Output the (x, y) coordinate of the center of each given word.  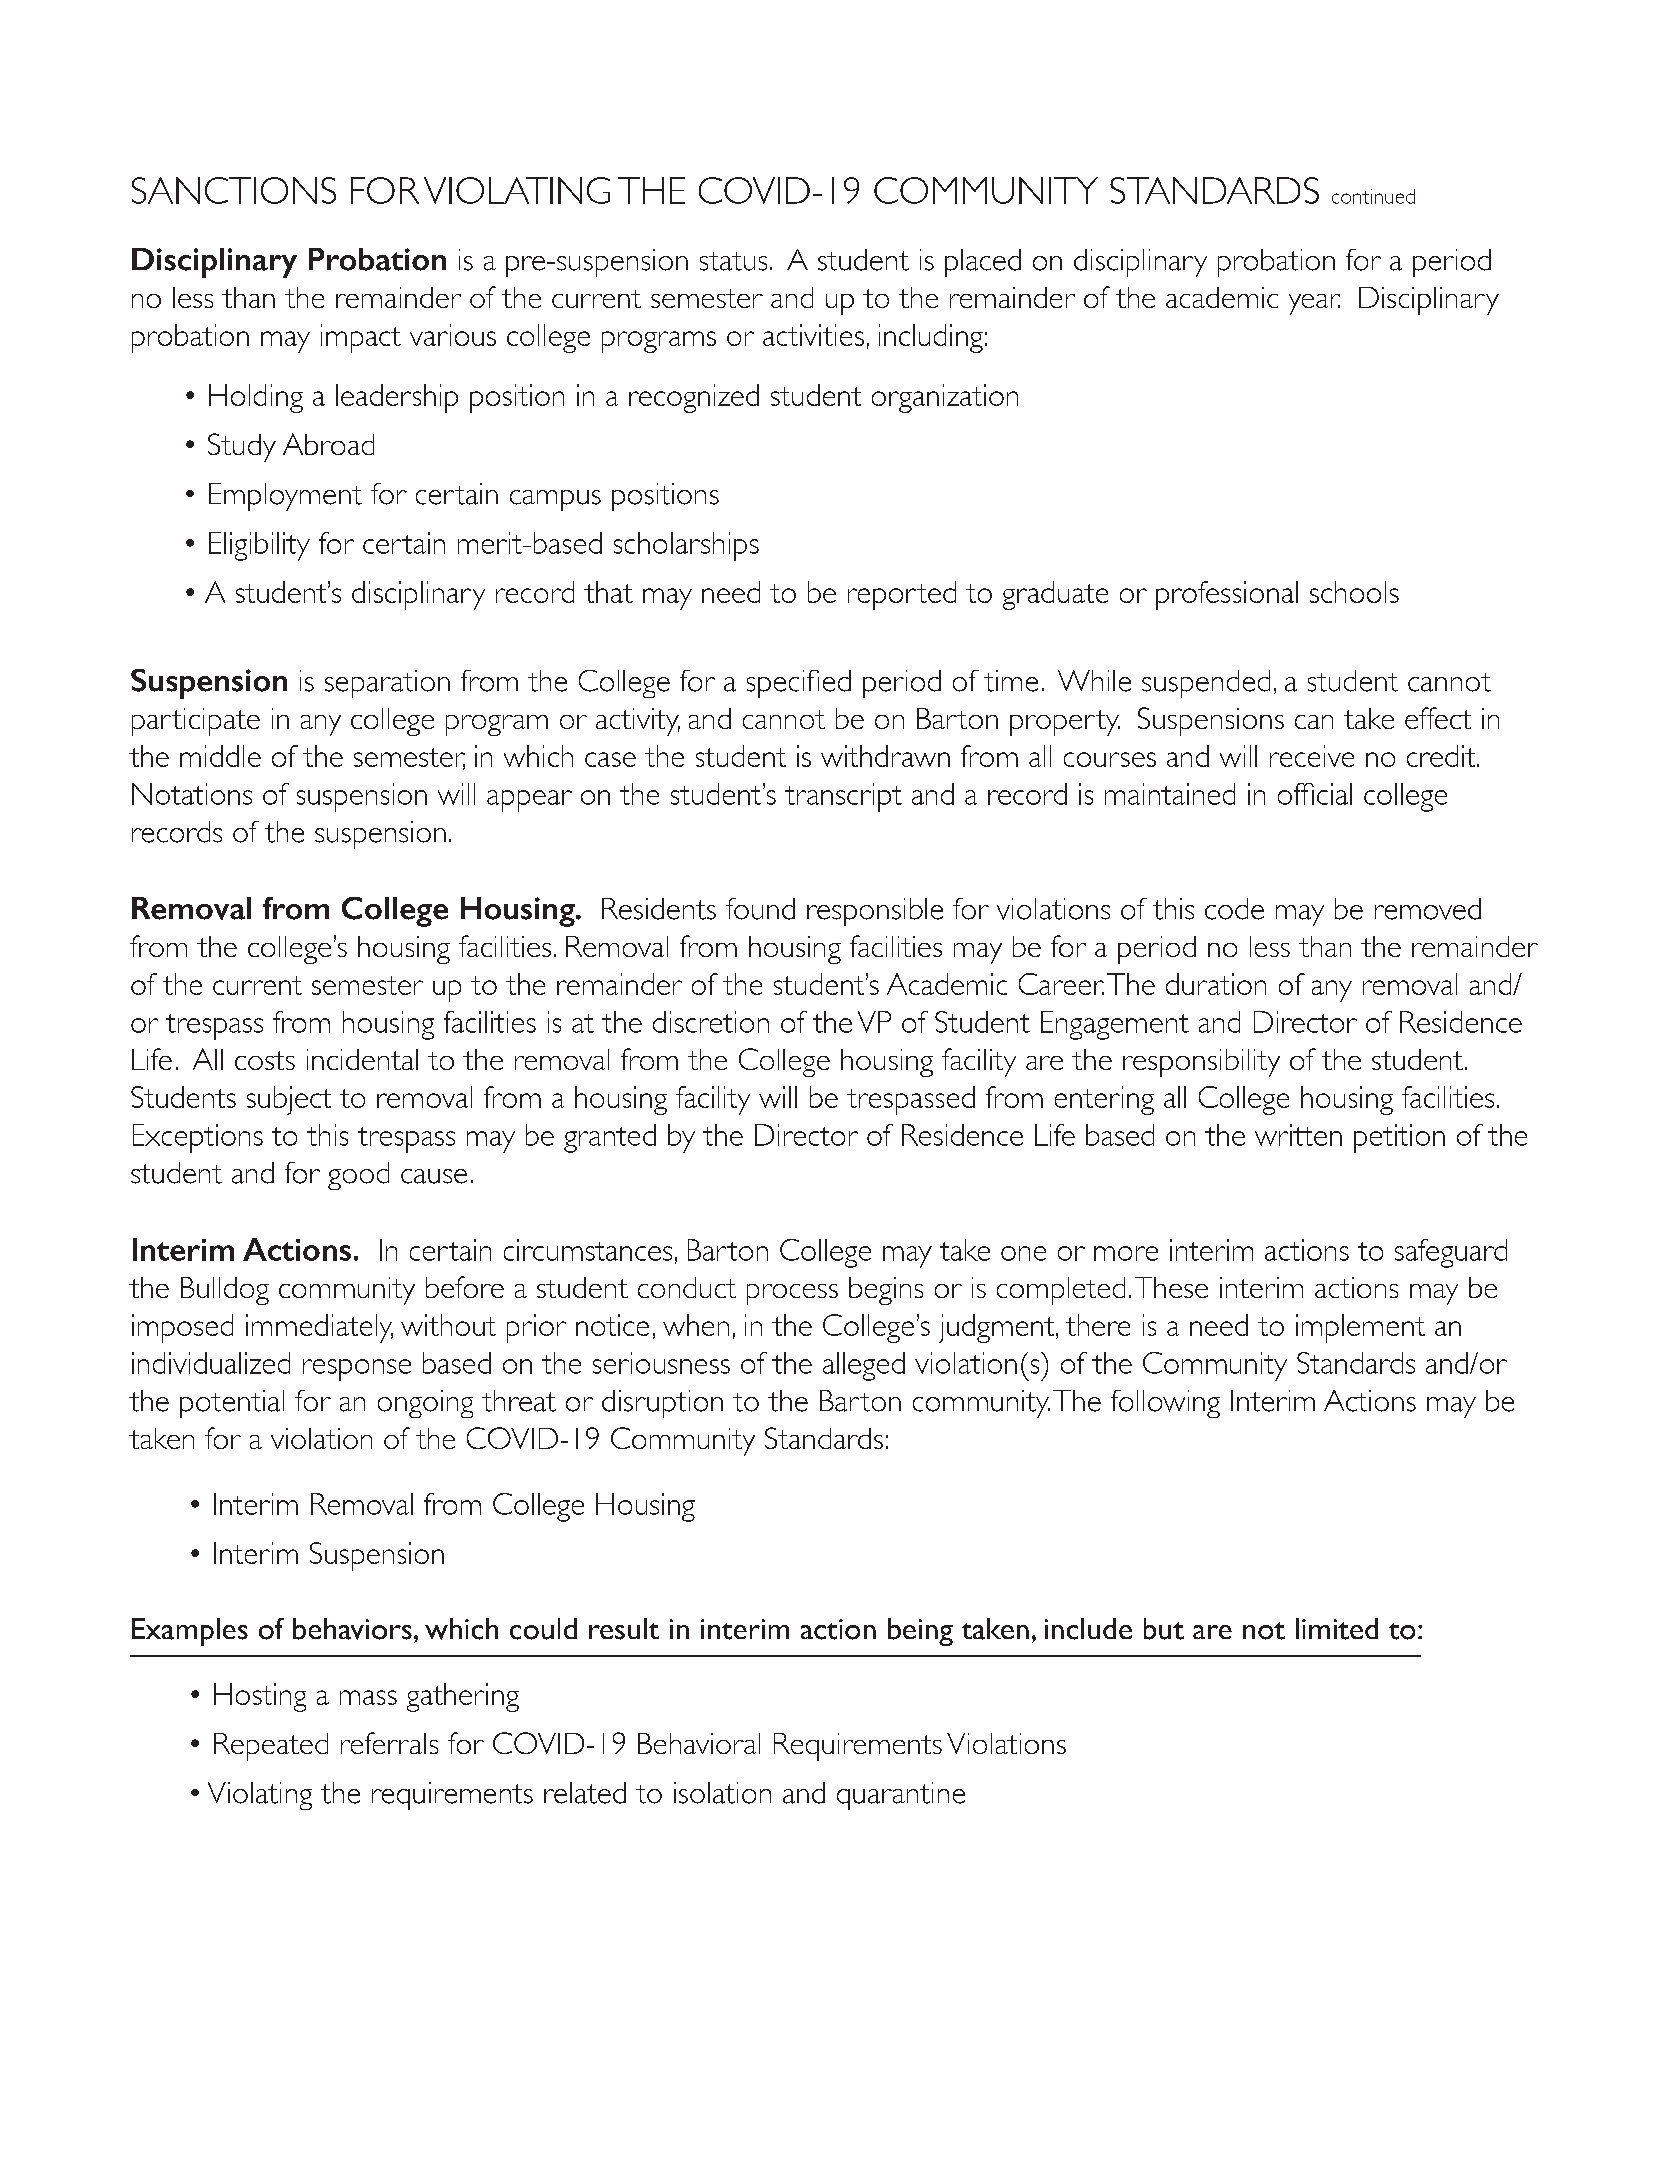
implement (1360, 1328)
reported (902, 595)
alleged (864, 1366)
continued (1373, 196)
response (357, 1370)
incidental (362, 1059)
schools (1354, 592)
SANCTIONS (234, 190)
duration (1216, 984)
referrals (389, 1743)
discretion (711, 1022)
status (733, 261)
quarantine (901, 1796)
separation (387, 684)
